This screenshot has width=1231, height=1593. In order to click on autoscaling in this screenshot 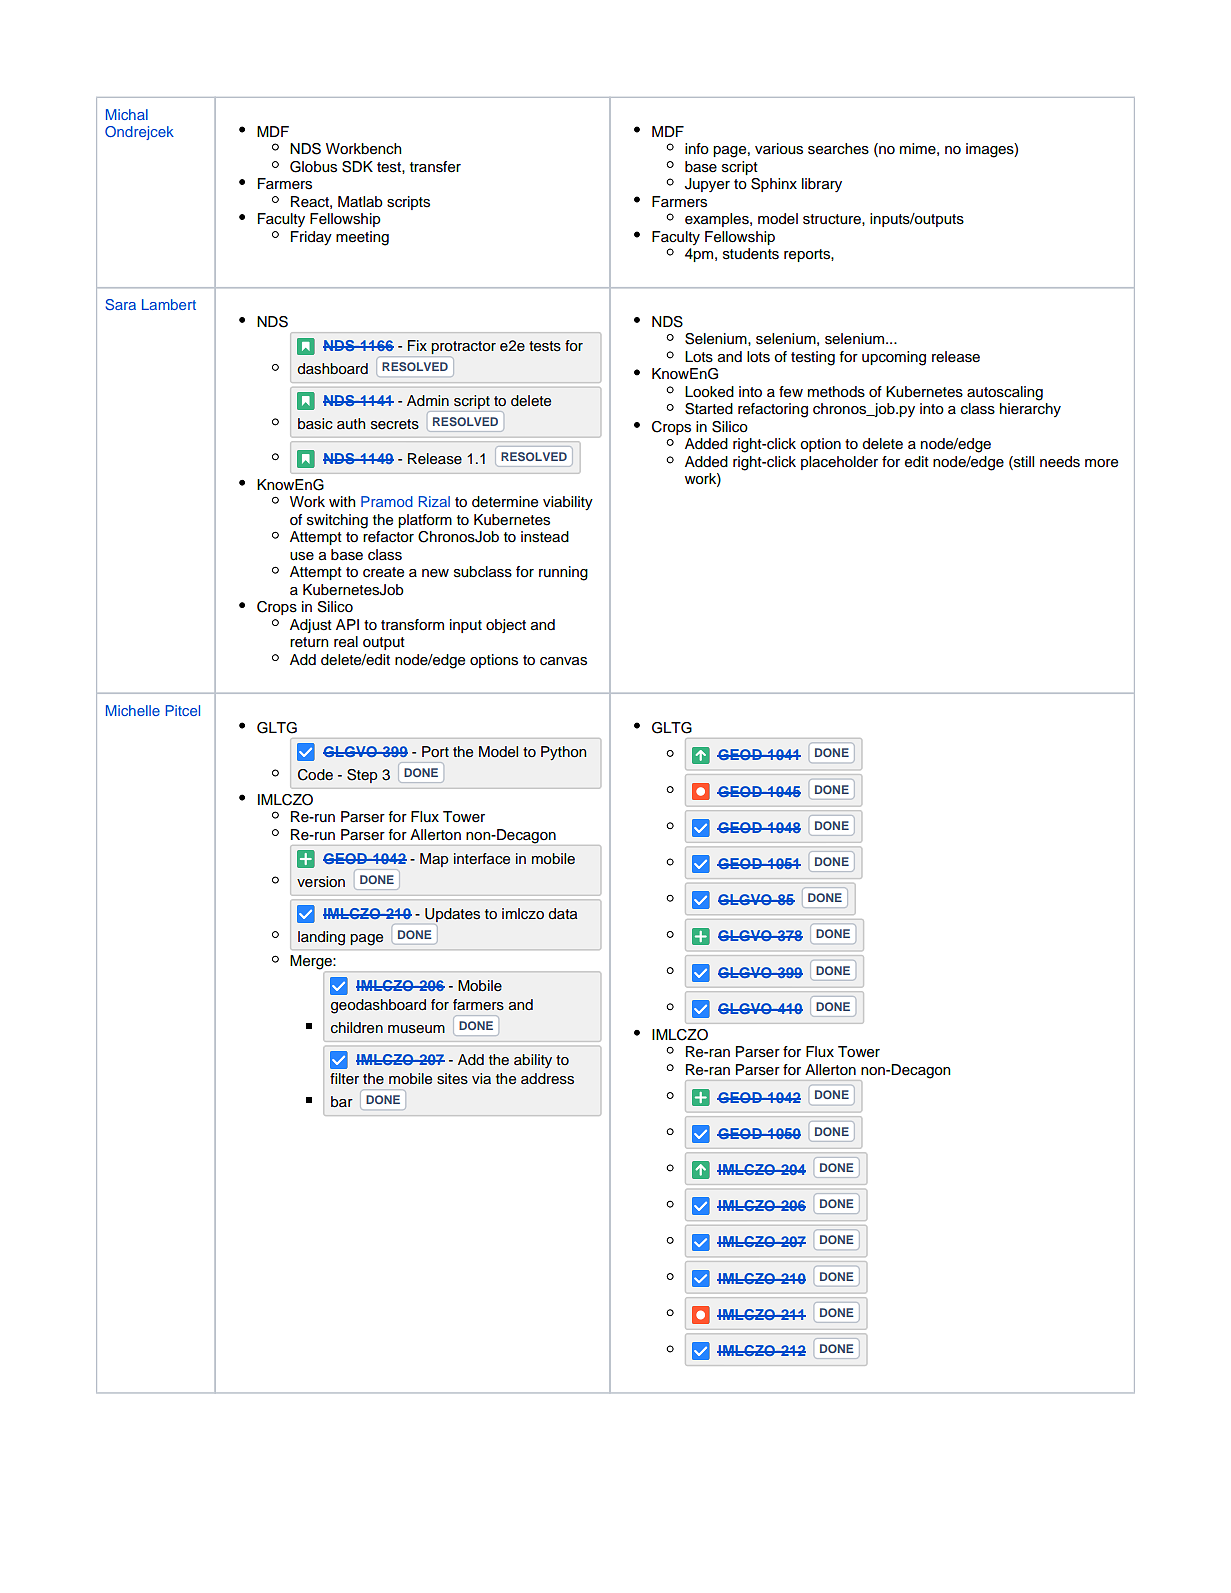, I will do `click(1005, 393)`.
